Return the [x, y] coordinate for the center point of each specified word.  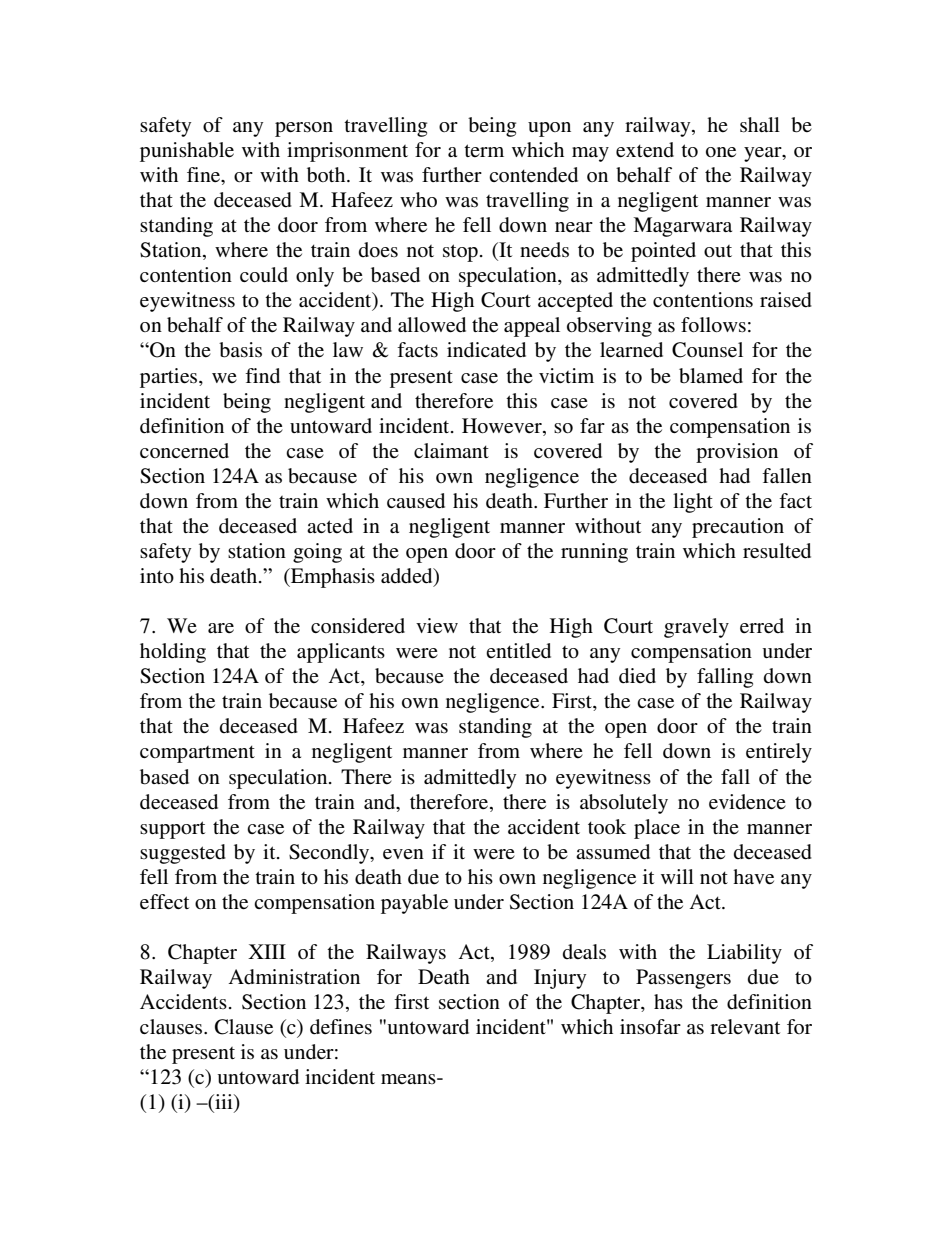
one [721, 152]
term [484, 150]
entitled [518, 651]
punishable [187, 152]
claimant [451, 450]
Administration [294, 977]
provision [737, 453]
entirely [779, 753]
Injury [560, 979]
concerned [184, 451]
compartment [197, 754]
